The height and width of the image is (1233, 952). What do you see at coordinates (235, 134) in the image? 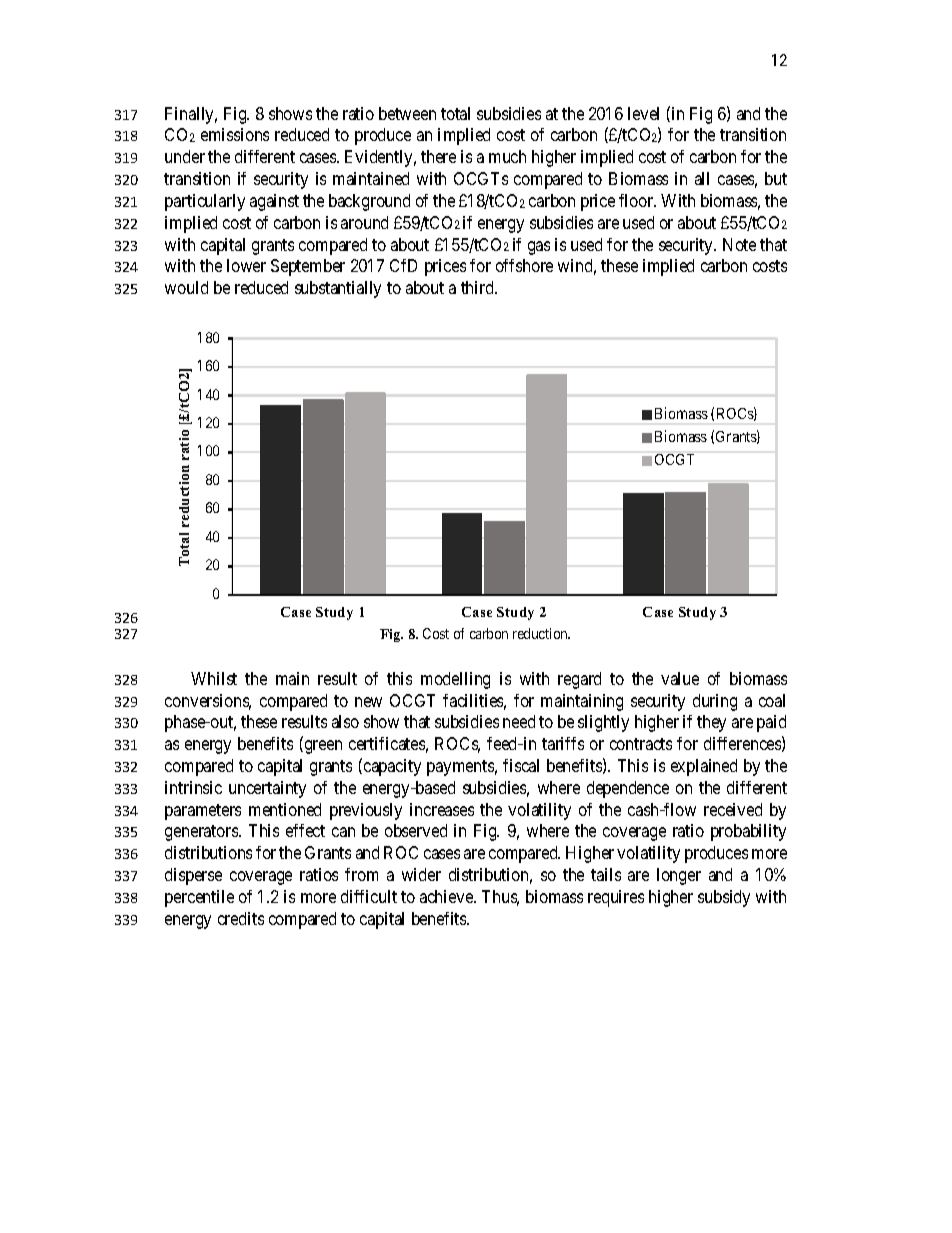
I see `emissions` at bounding box center [235, 134].
